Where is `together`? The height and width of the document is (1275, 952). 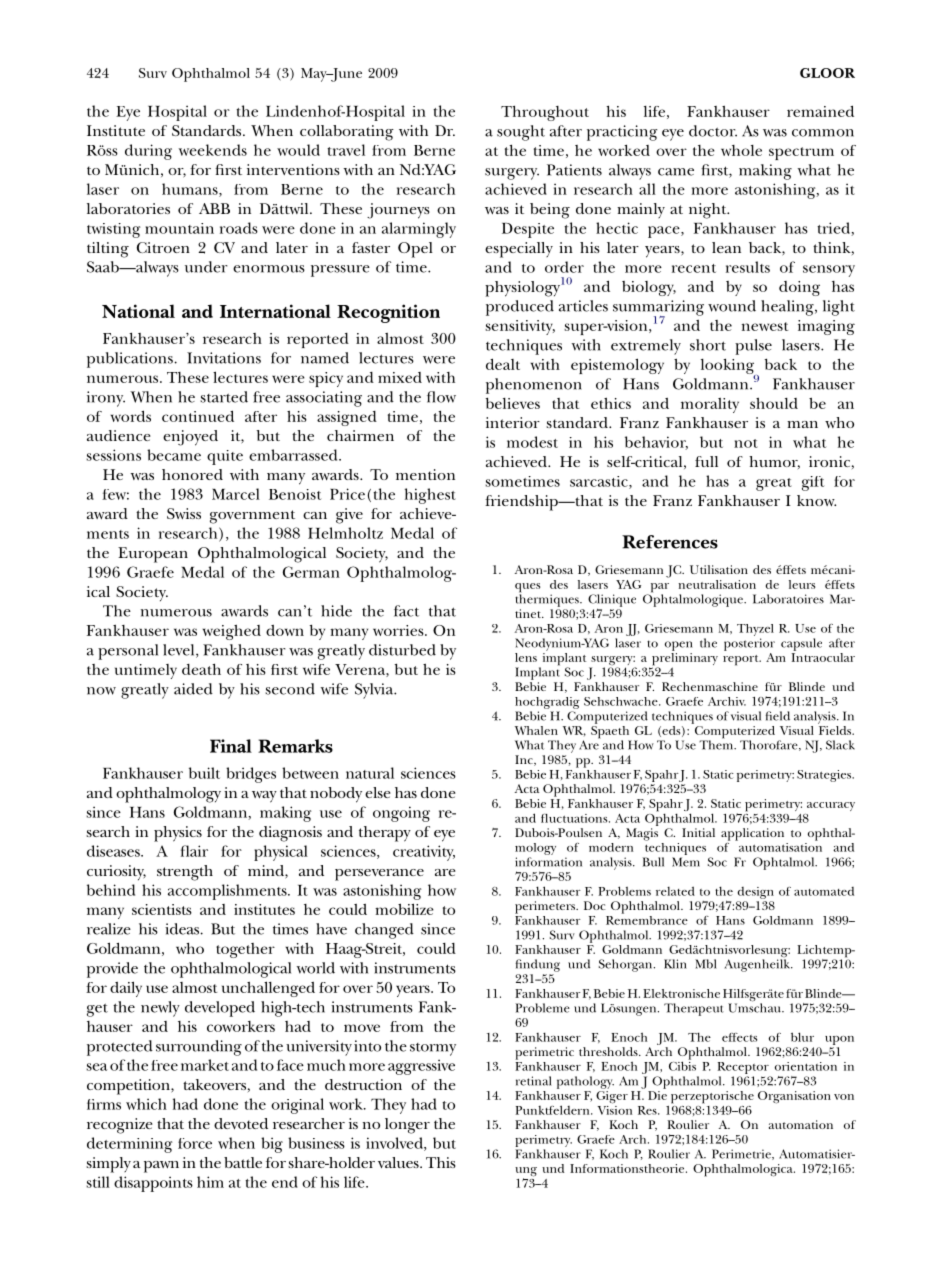 together is located at coordinates (245, 950).
